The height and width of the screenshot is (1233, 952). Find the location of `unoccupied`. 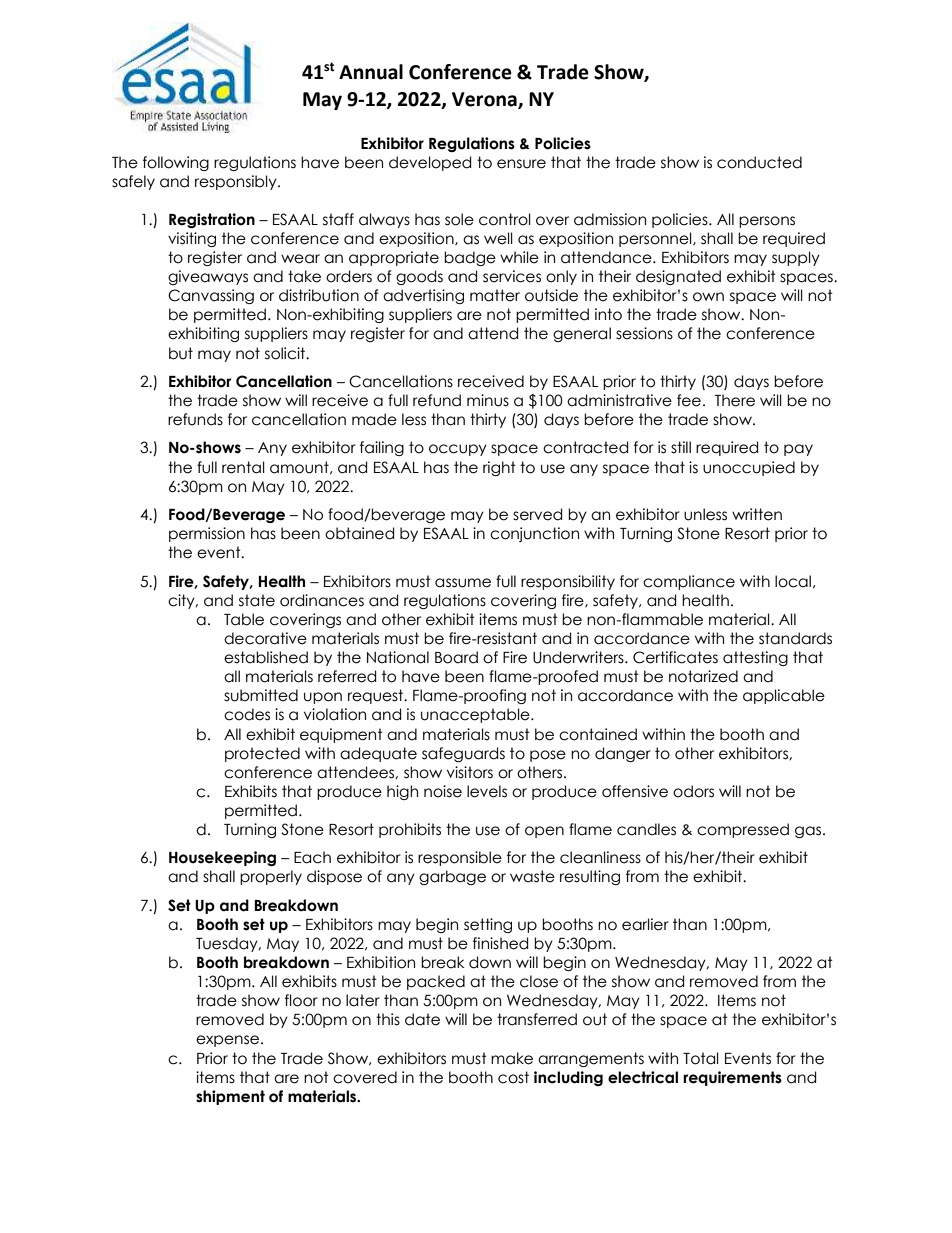

unoccupied is located at coordinates (749, 468).
